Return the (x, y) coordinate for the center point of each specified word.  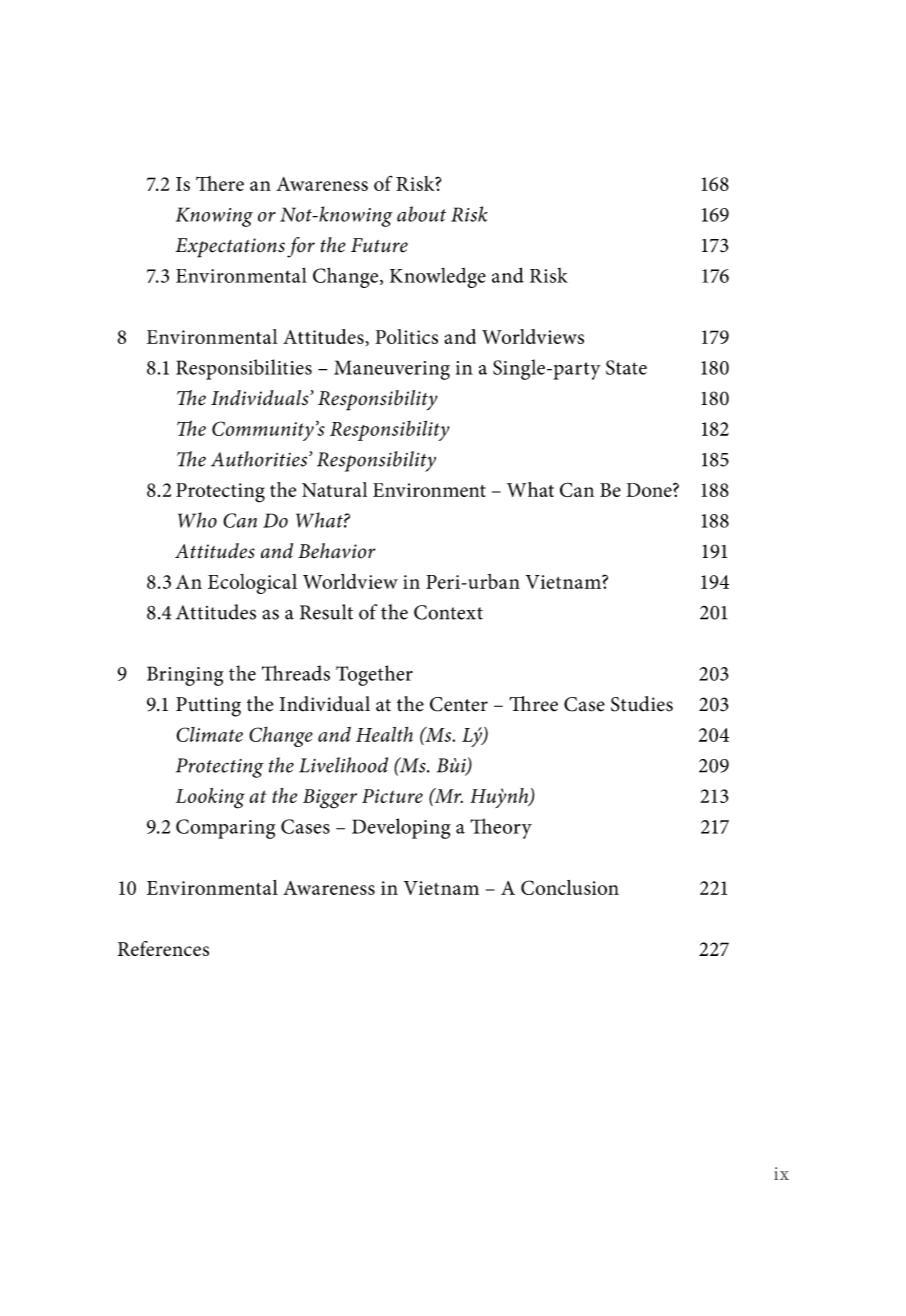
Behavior (337, 551)
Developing (401, 828)
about (421, 214)
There (220, 183)
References (163, 948)
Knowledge (438, 278)
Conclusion (570, 887)
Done (650, 490)
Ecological (252, 584)
